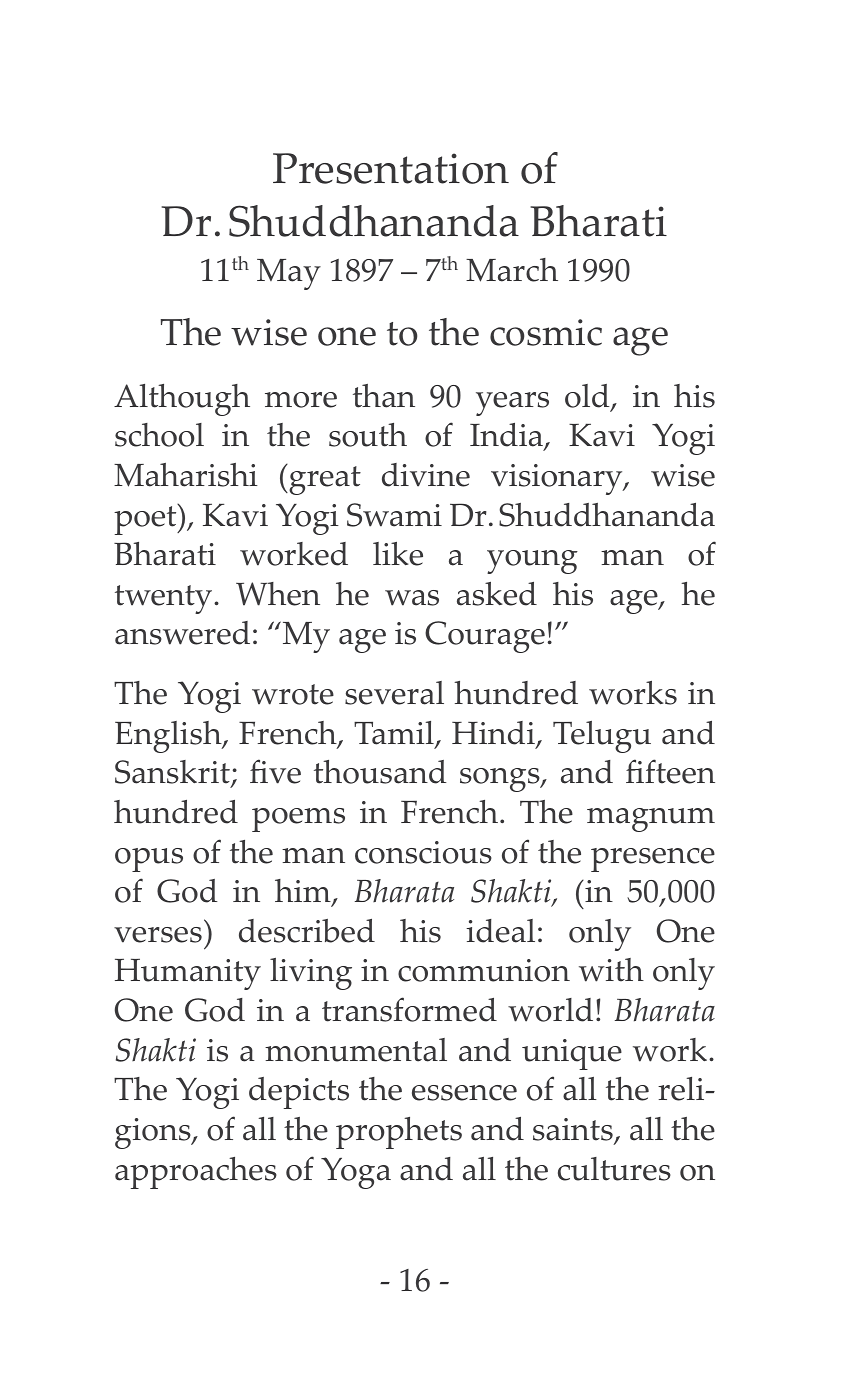  Describe the element at coordinates (574, 1130) in the screenshot. I see `saints` at that location.
